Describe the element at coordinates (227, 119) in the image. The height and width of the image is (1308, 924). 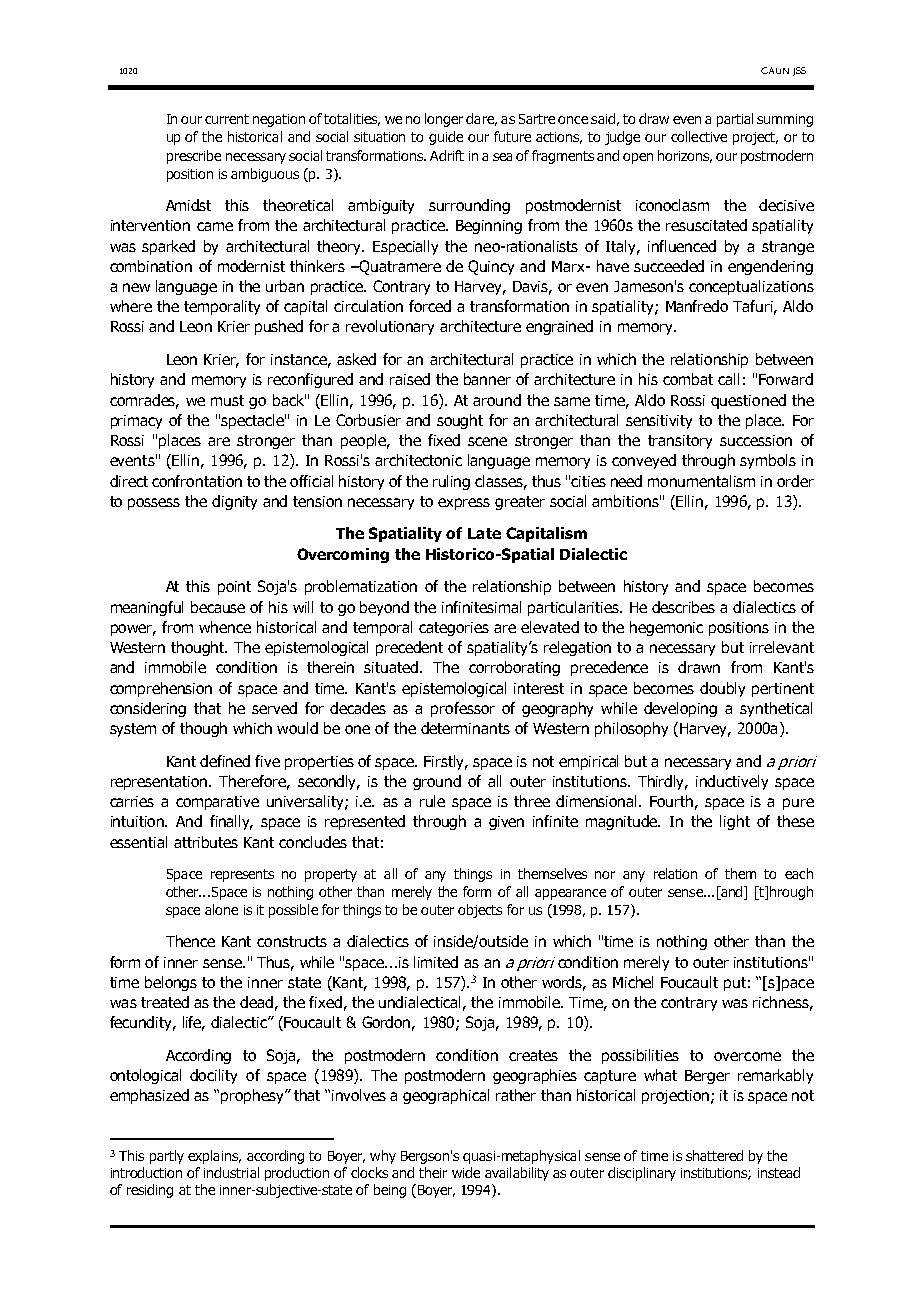
I see `current` at that location.
